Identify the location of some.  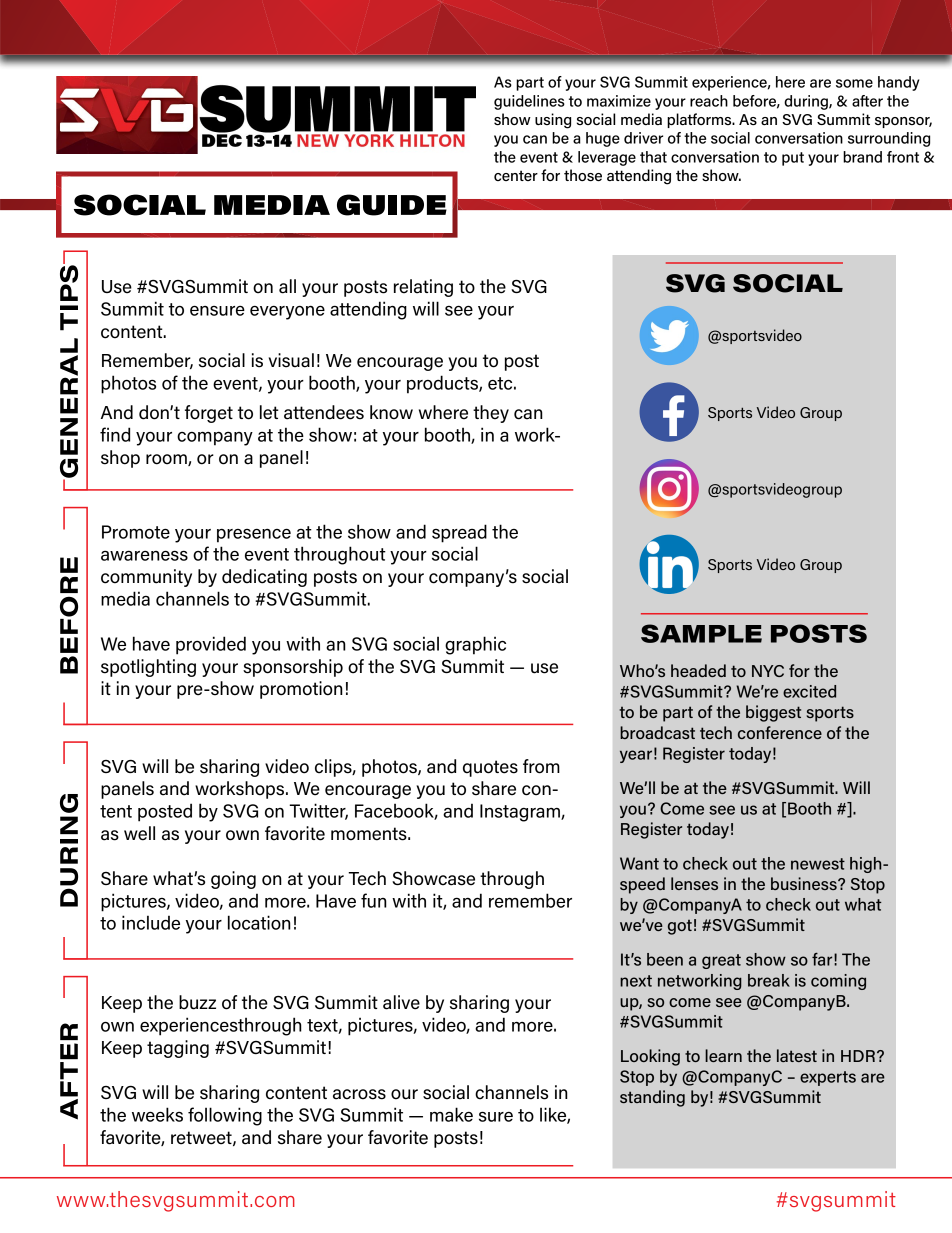
(854, 83).
